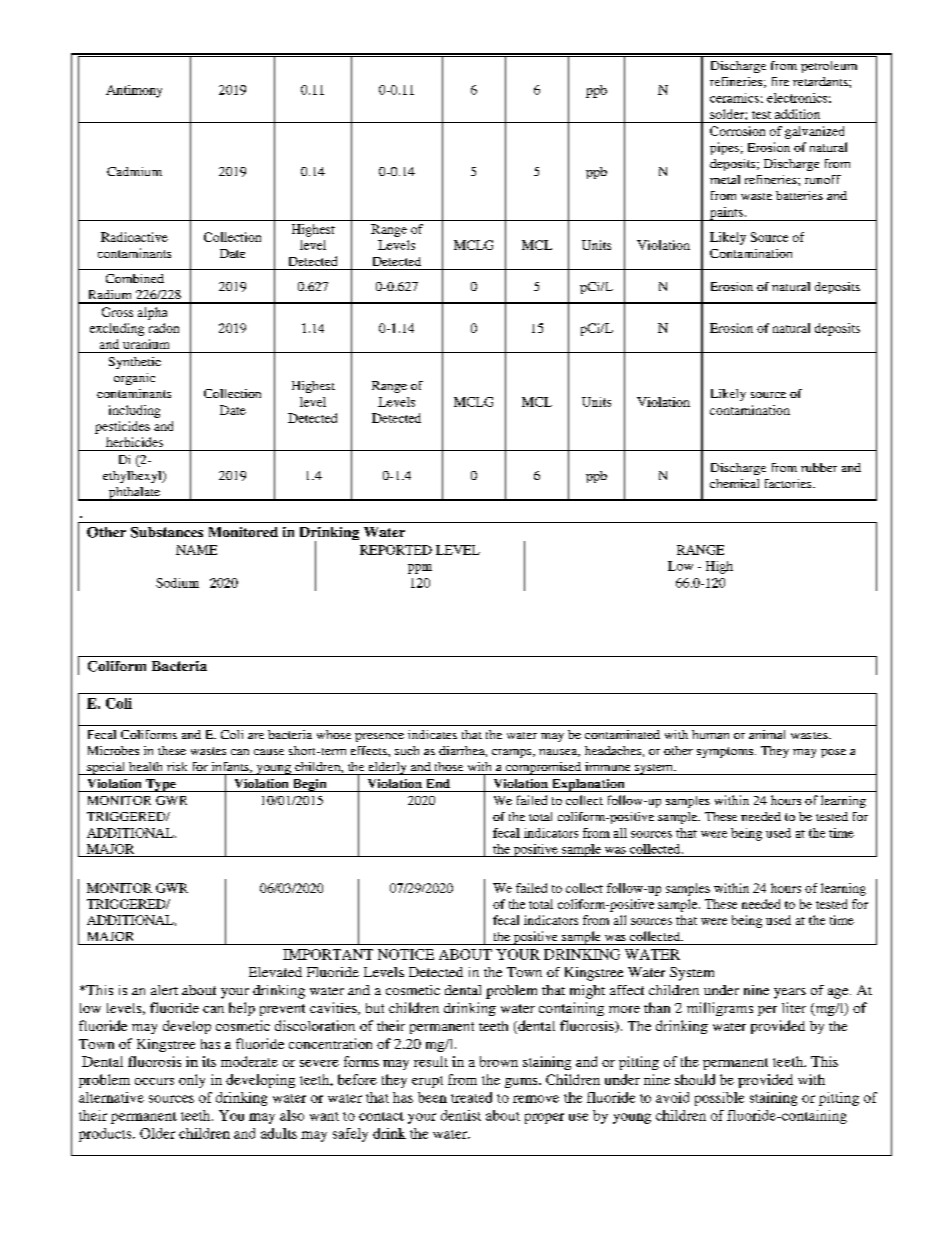  I want to click on pipes, so click(724, 148).
